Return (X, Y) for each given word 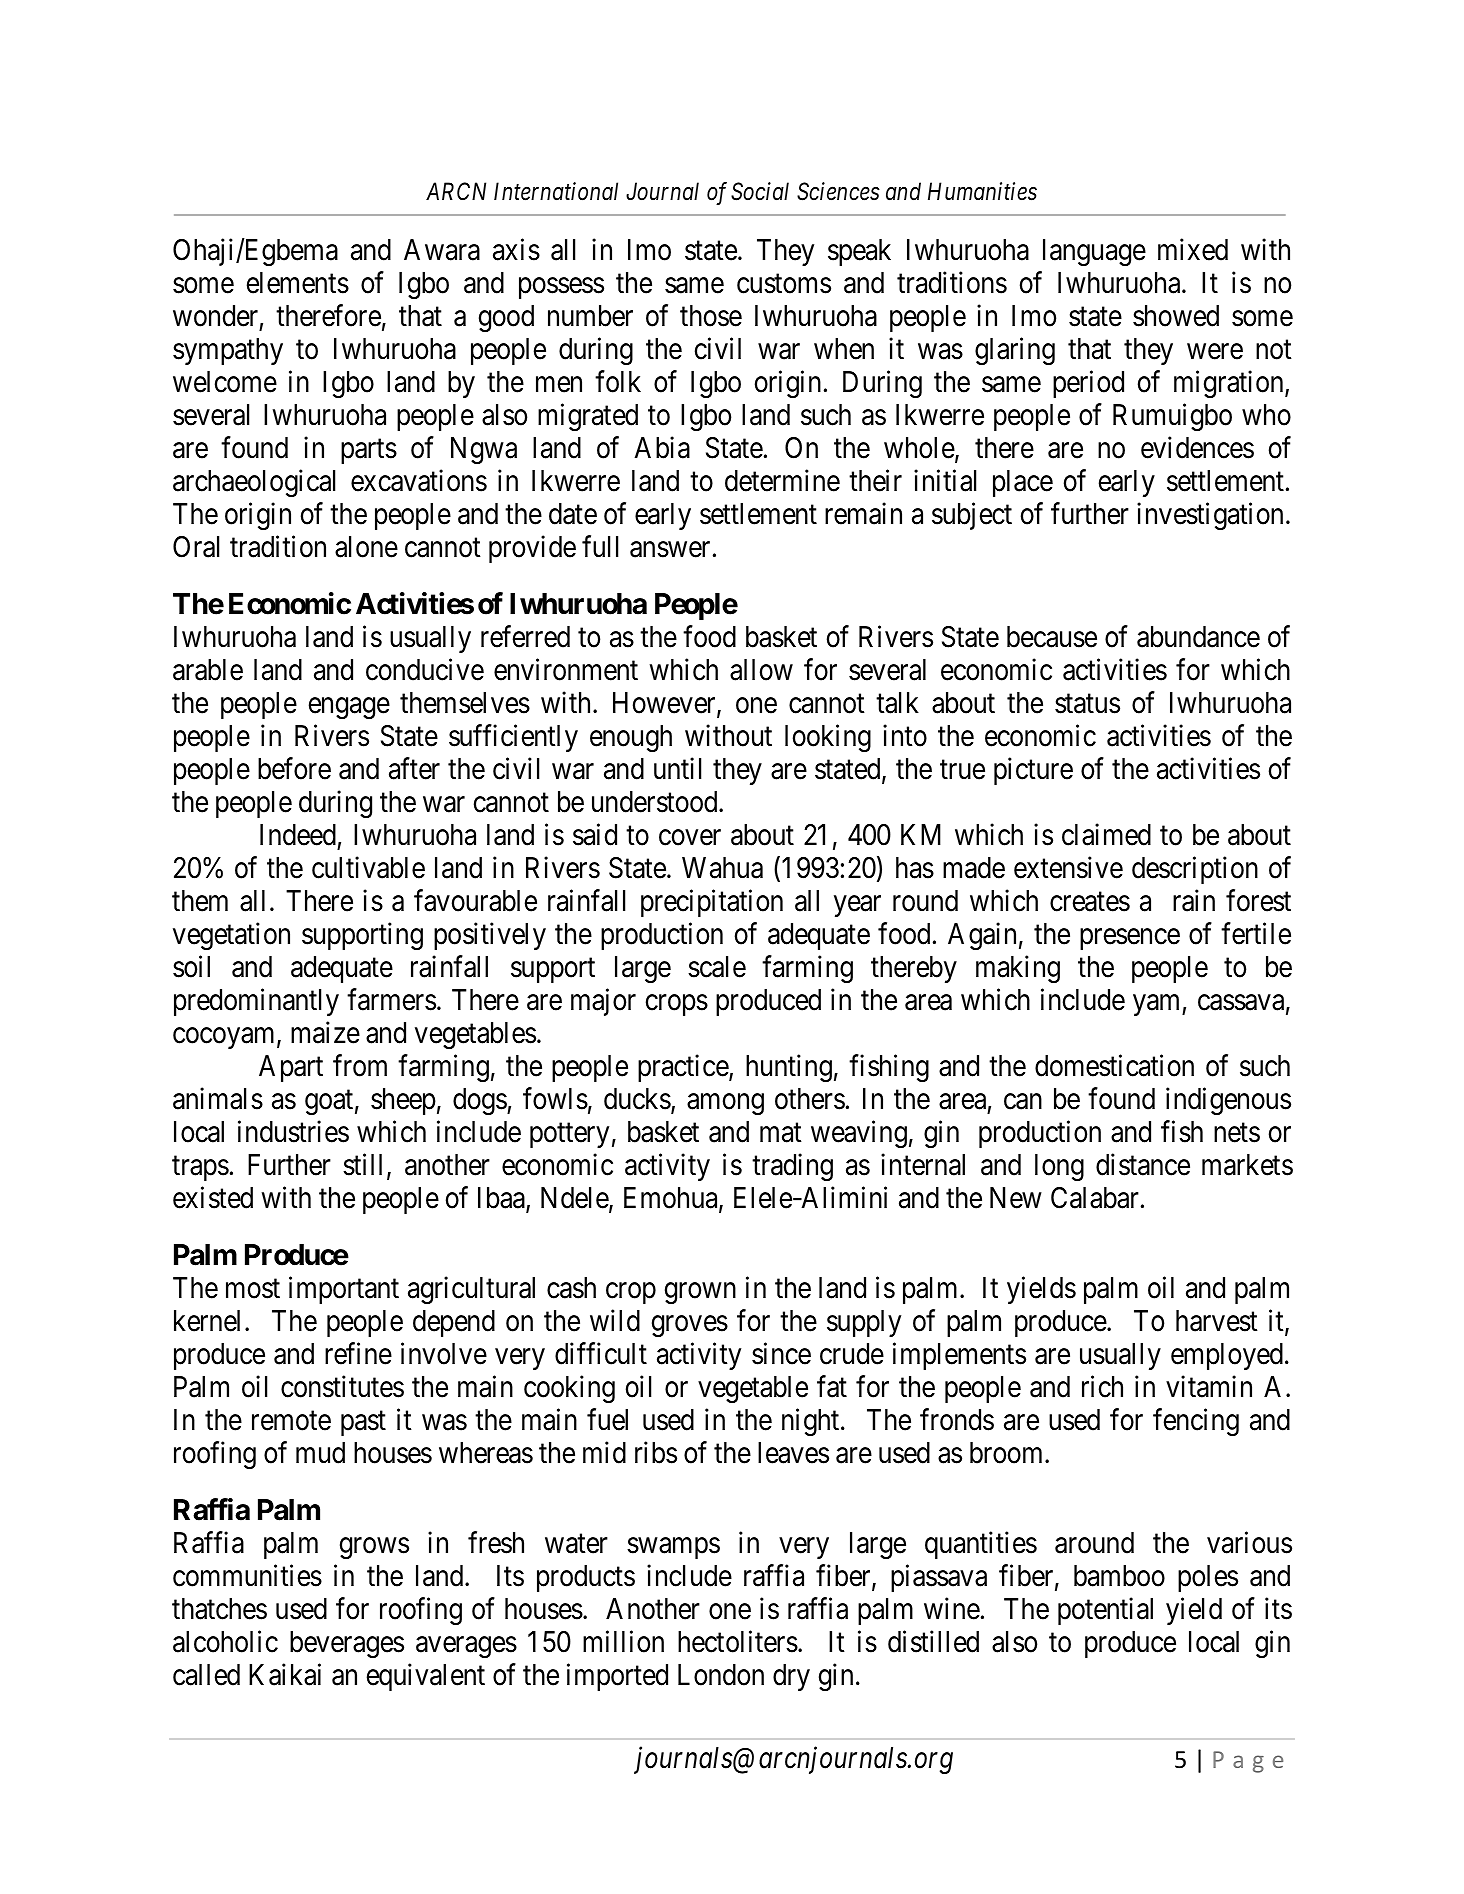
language (1094, 252)
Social (760, 191)
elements (298, 283)
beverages (347, 1644)
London (721, 1675)
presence (1130, 939)
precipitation (712, 903)
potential (1105, 1611)
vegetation (231, 936)
